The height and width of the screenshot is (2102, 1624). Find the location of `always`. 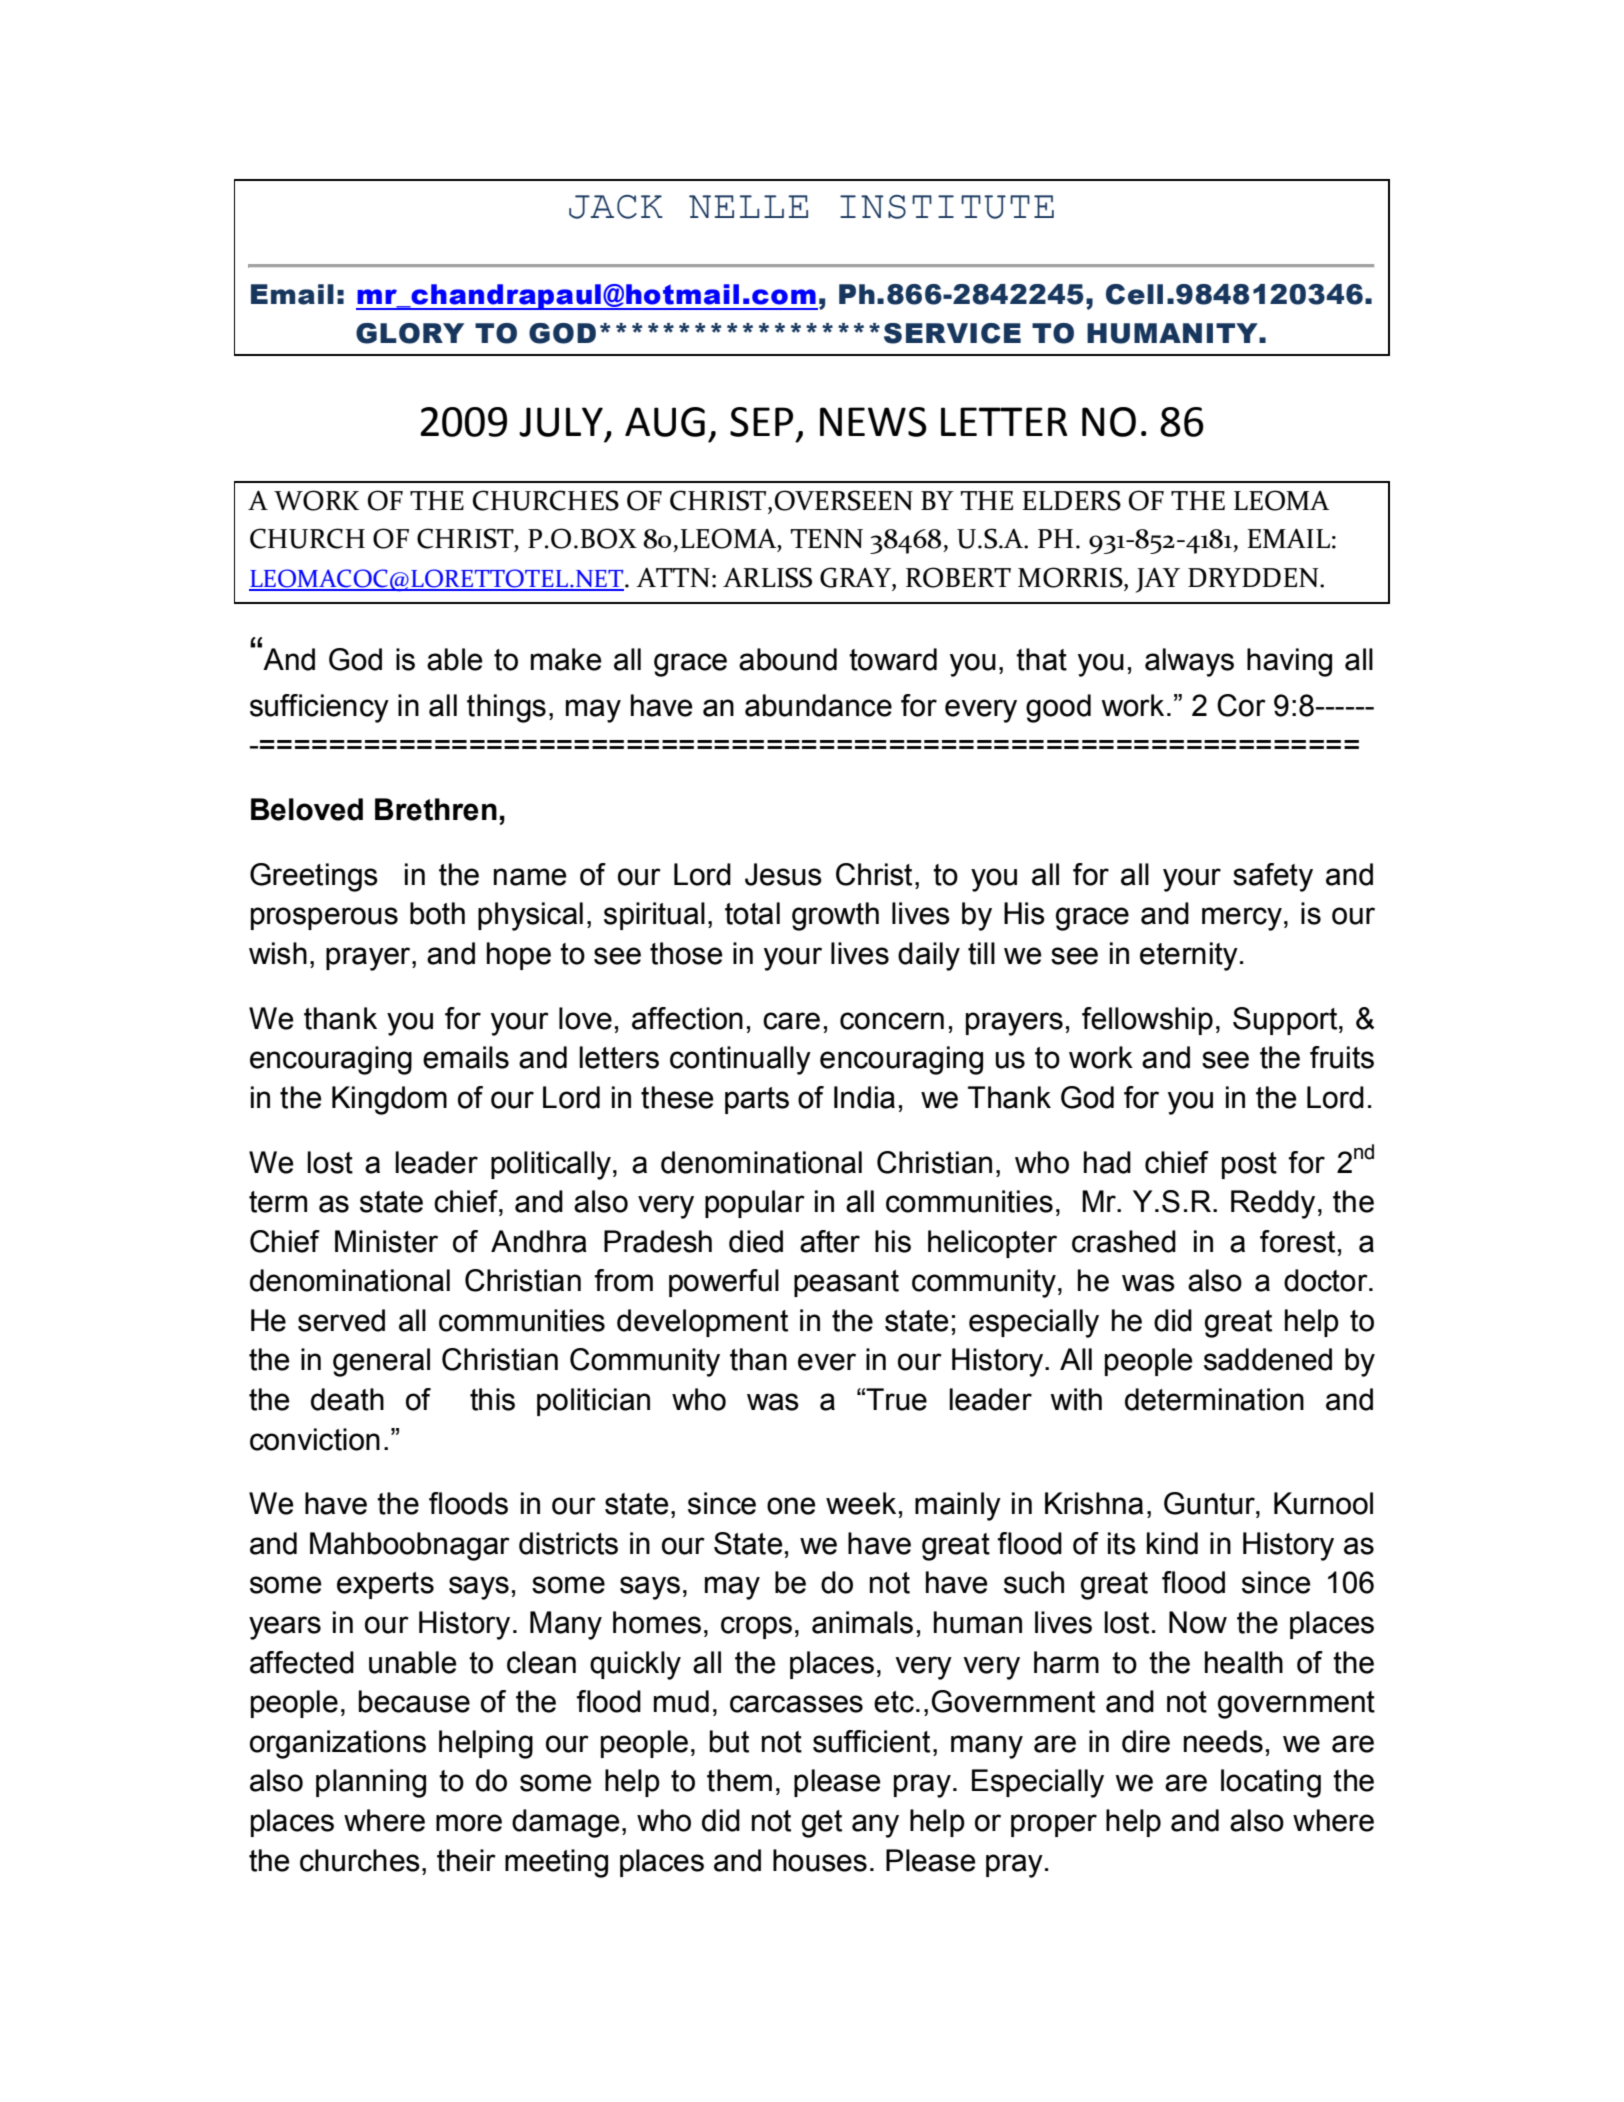

always is located at coordinates (1189, 662).
